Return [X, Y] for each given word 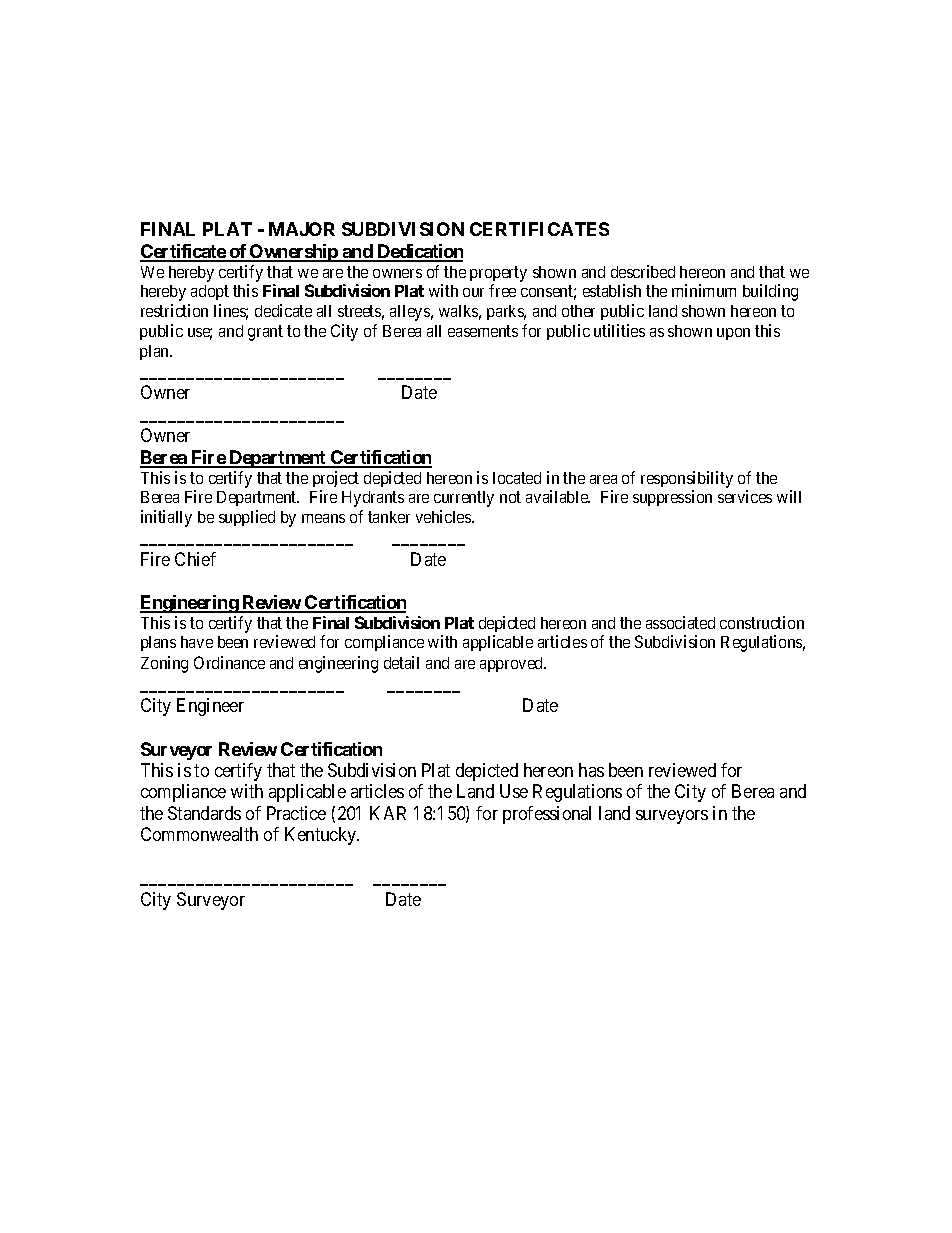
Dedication [419, 252]
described [643, 271]
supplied [247, 518]
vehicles [444, 516]
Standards [204, 813]
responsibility [687, 479]
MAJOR [302, 229]
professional [547, 815]
